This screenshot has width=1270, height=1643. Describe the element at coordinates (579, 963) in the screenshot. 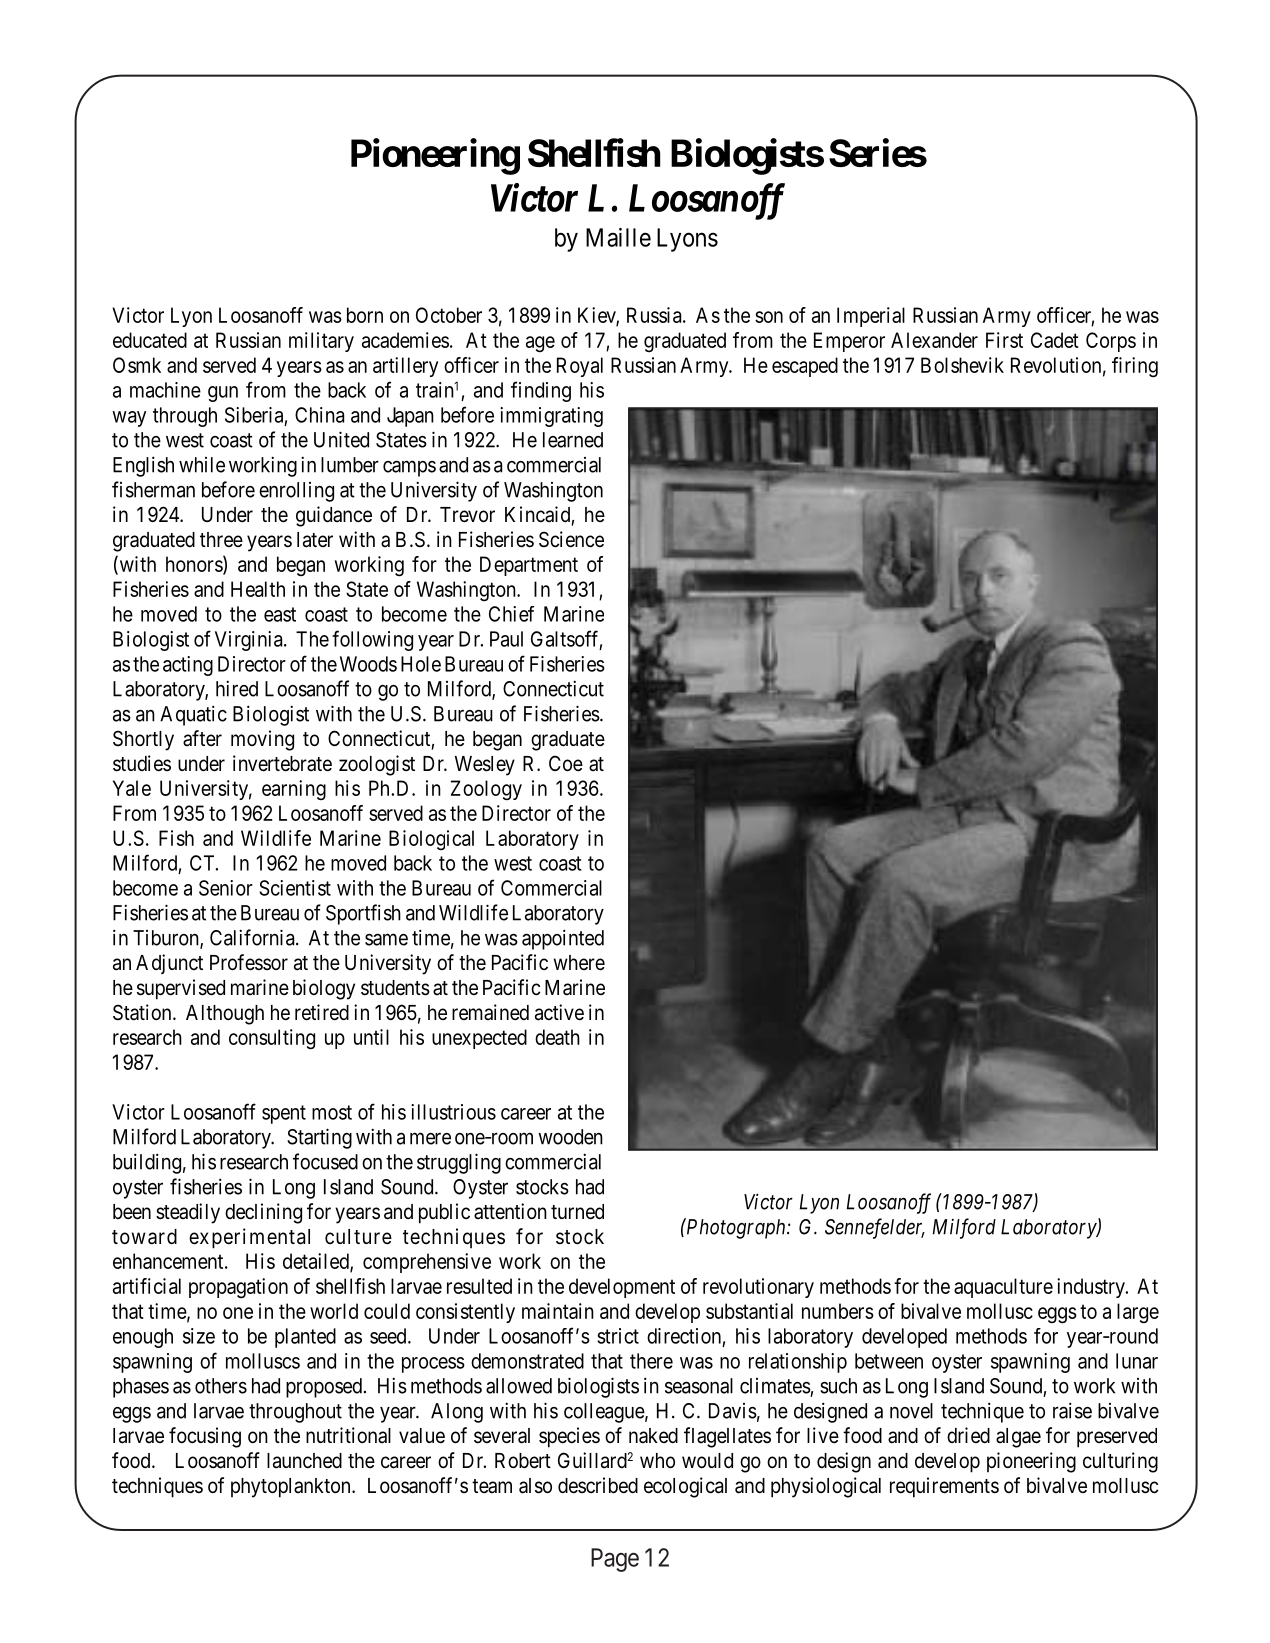

I see `where` at that location.
